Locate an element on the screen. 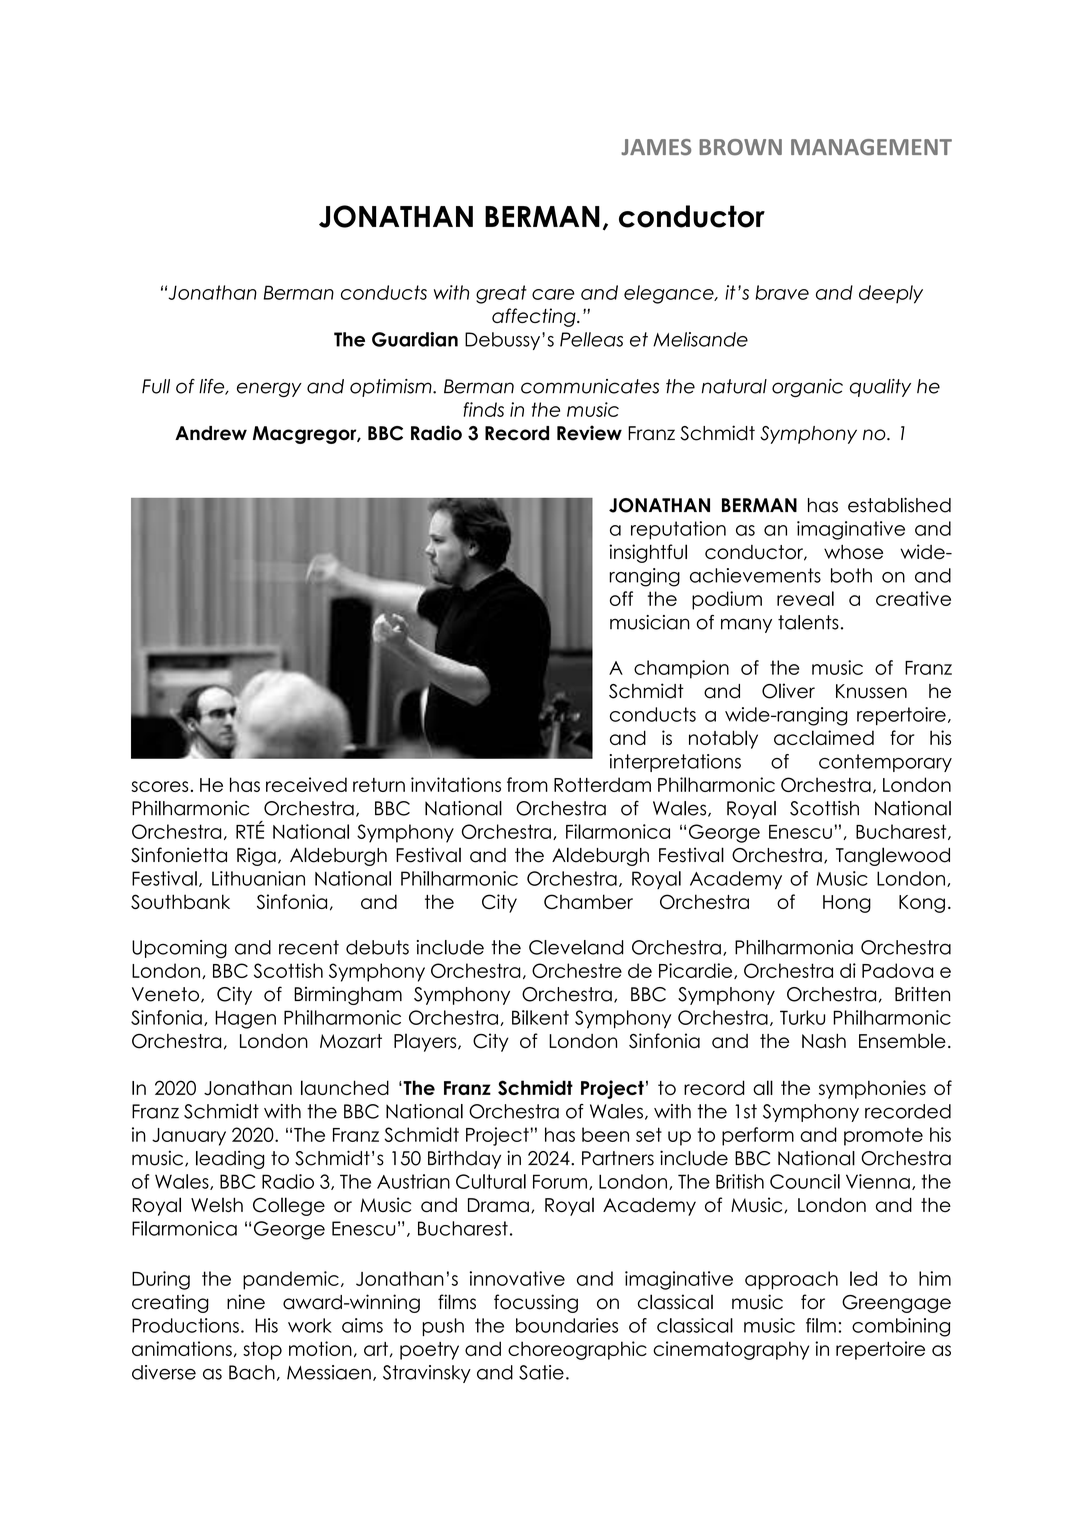  from is located at coordinates (527, 784).
